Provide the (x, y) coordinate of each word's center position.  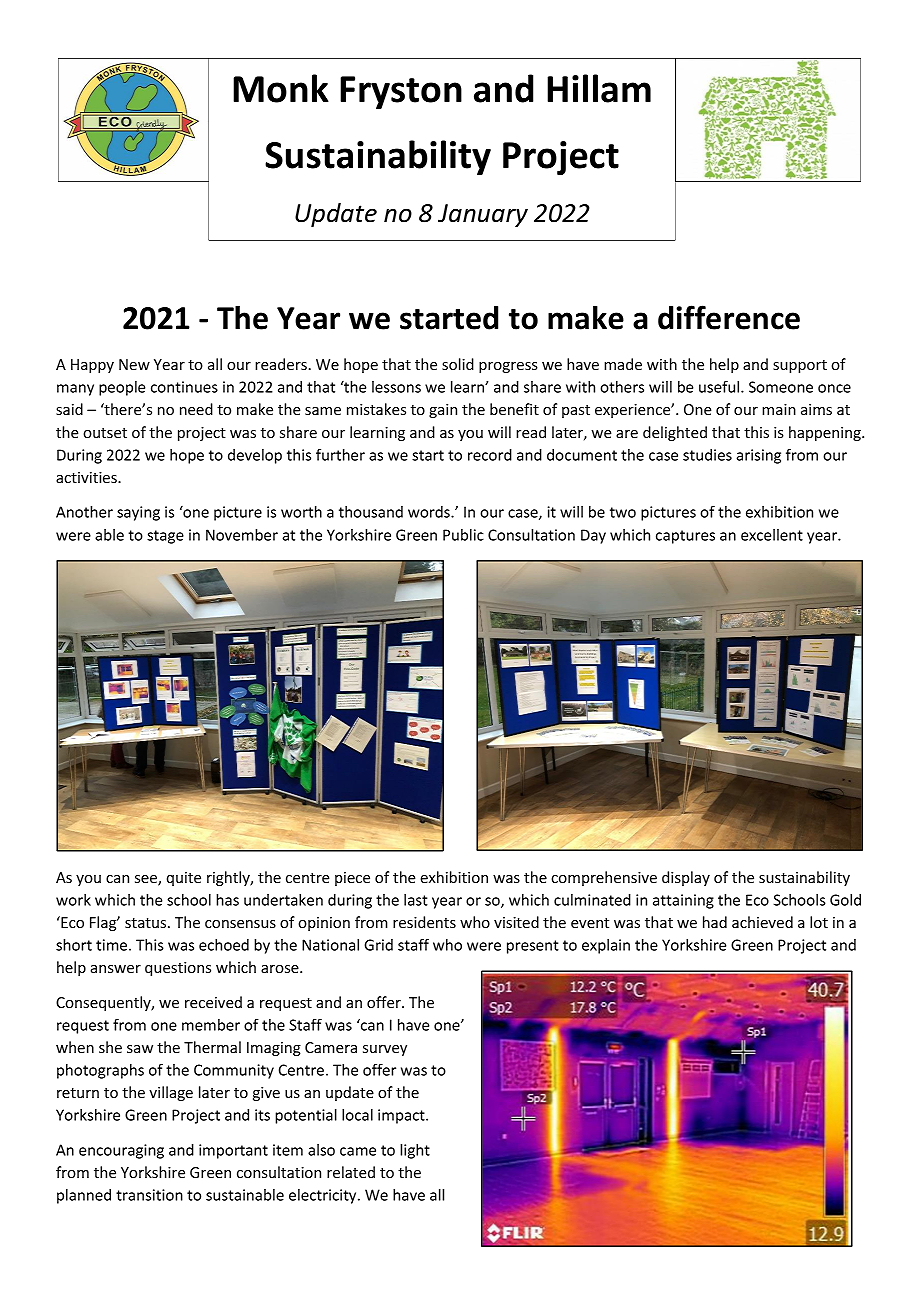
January (483, 215)
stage (165, 537)
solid (458, 364)
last (416, 900)
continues (184, 387)
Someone (781, 387)
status (145, 923)
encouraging (121, 1151)
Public (463, 535)
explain (606, 946)
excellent (772, 535)
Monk (281, 88)
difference (729, 317)
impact (402, 1116)
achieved (762, 922)
